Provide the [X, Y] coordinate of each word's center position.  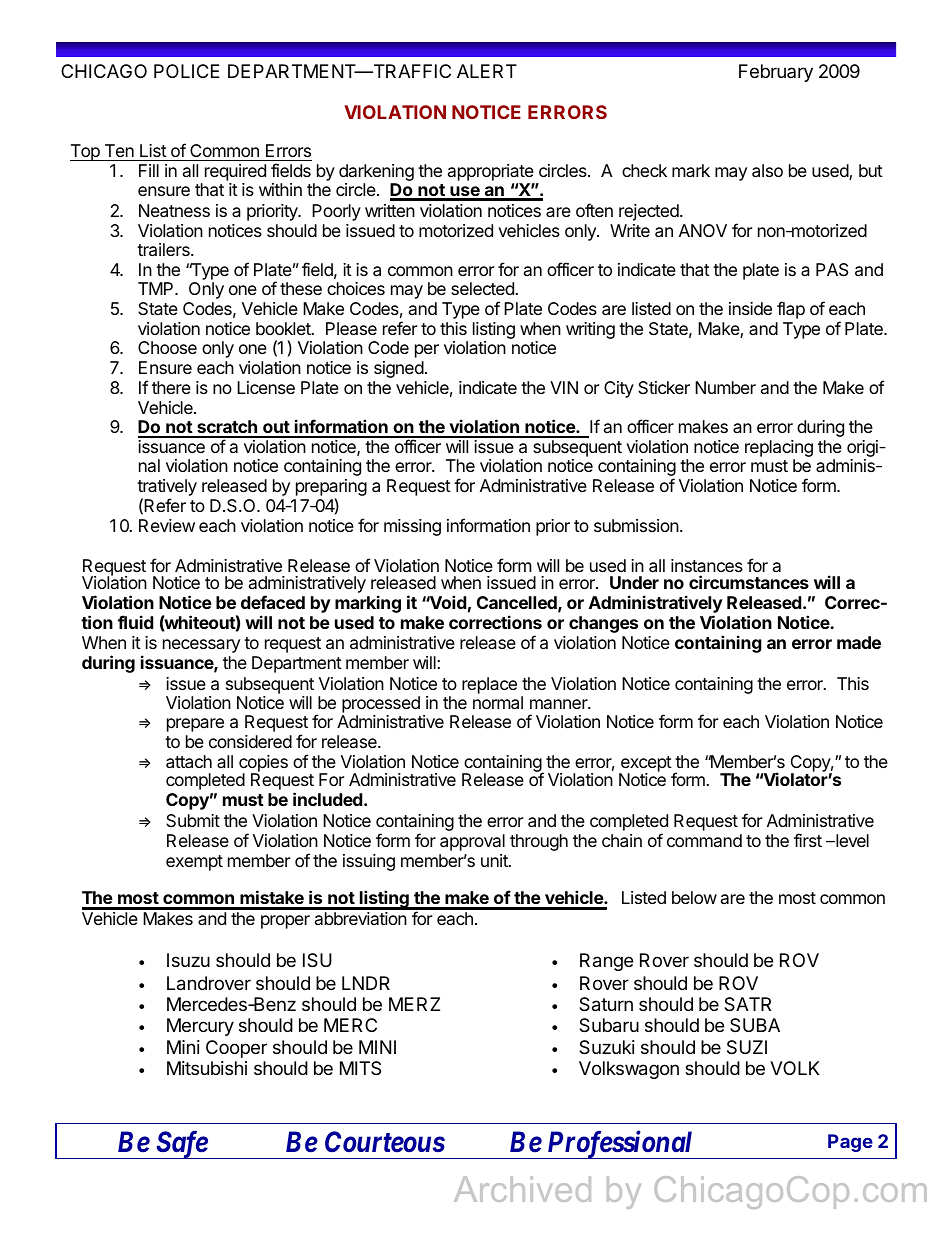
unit [495, 860]
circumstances [749, 582]
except [645, 765]
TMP [157, 288]
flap [791, 310]
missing [412, 527]
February [776, 73]
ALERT [487, 71]
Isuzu [188, 960]
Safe [181, 1144]
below [694, 897]
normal [498, 703]
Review [167, 525]
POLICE [187, 71]
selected [483, 288]
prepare [195, 725]
